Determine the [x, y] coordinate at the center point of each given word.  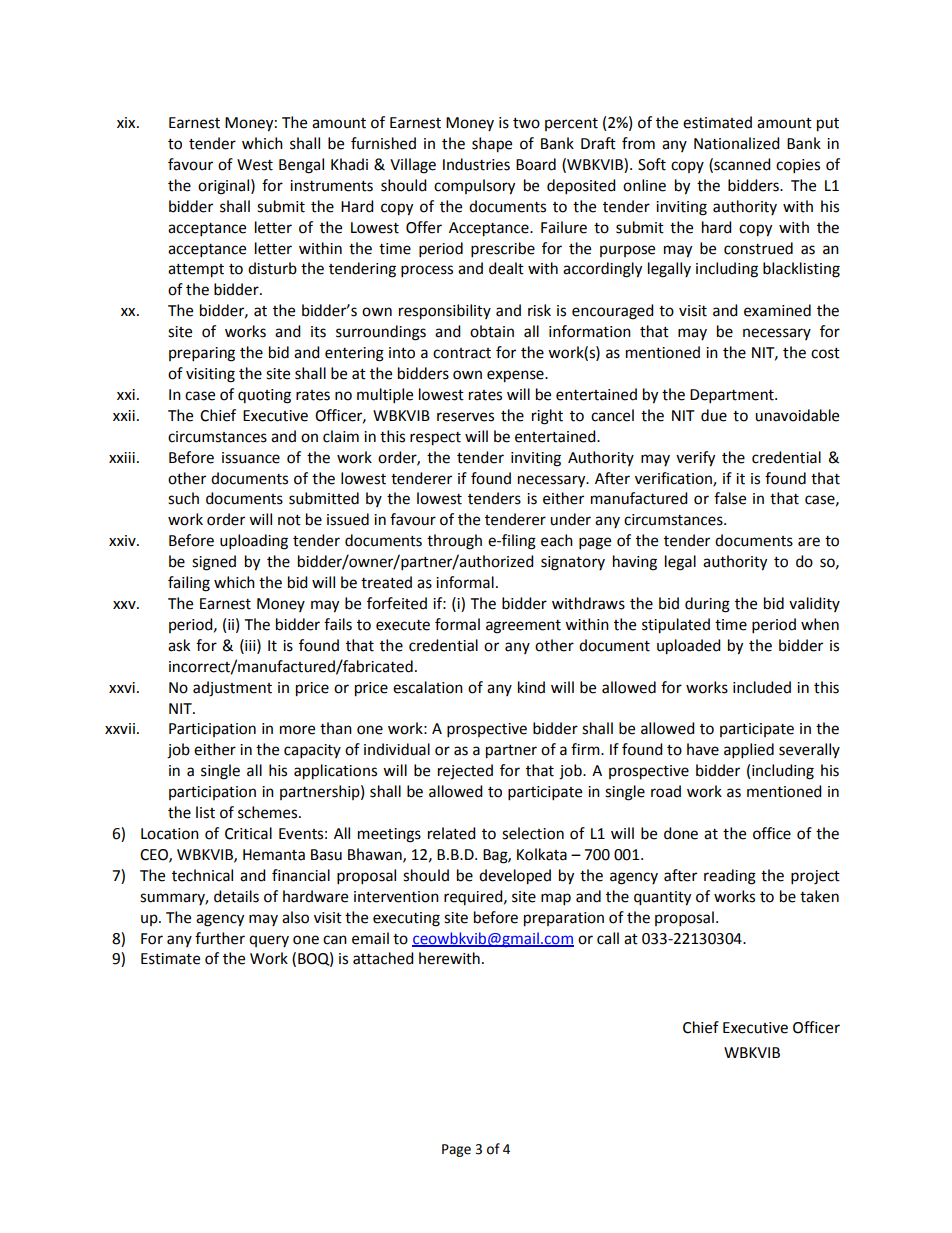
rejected [465, 772]
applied [749, 751]
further [220, 938]
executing [406, 919]
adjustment [232, 689]
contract [462, 353]
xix [127, 122]
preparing [202, 354]
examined [777, 310]
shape [492, 145]
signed [214, 563]
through [454, 542]
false [730, 498]
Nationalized [737, 143]
